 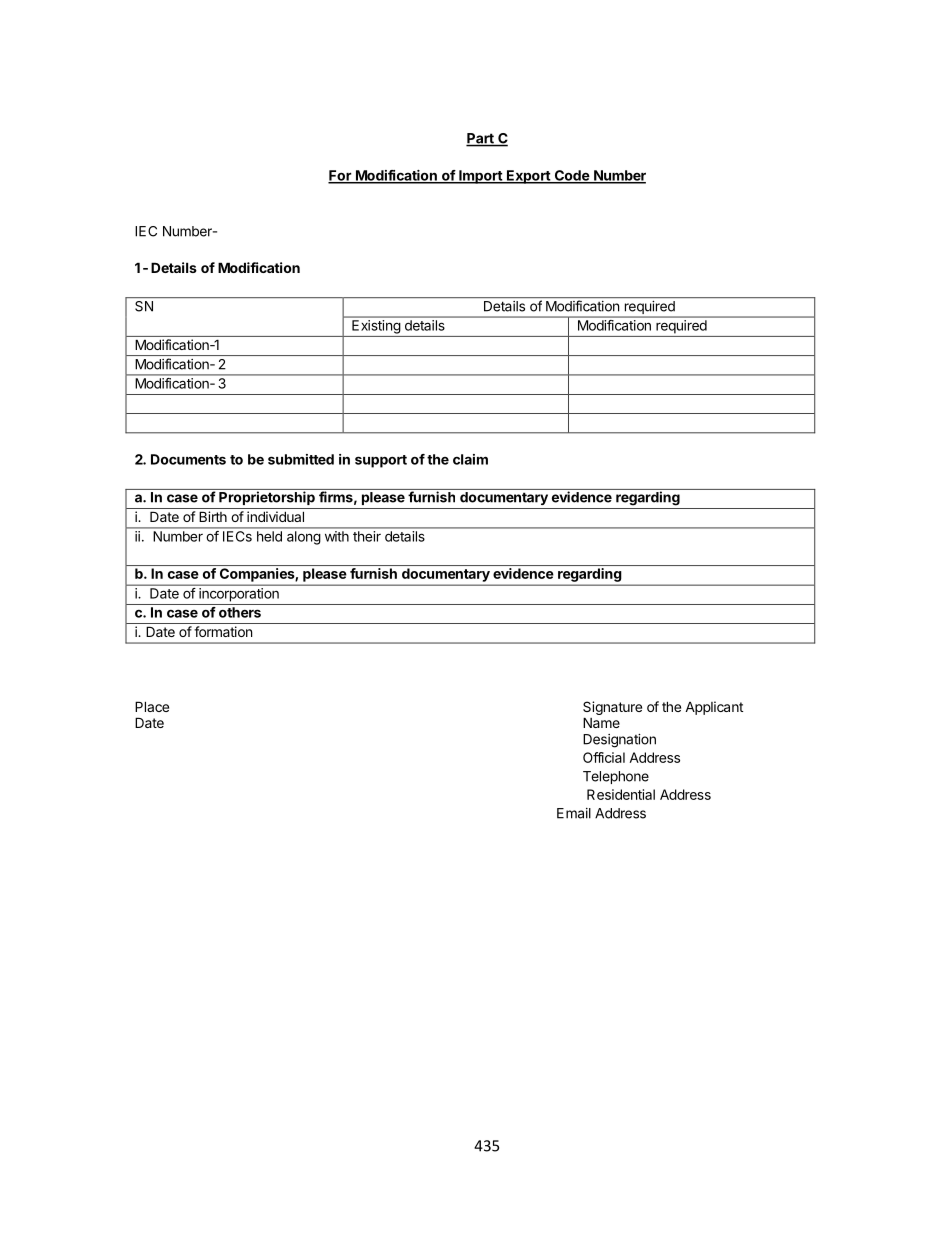 I want to click on Signature, so click(x=612, y=709).
